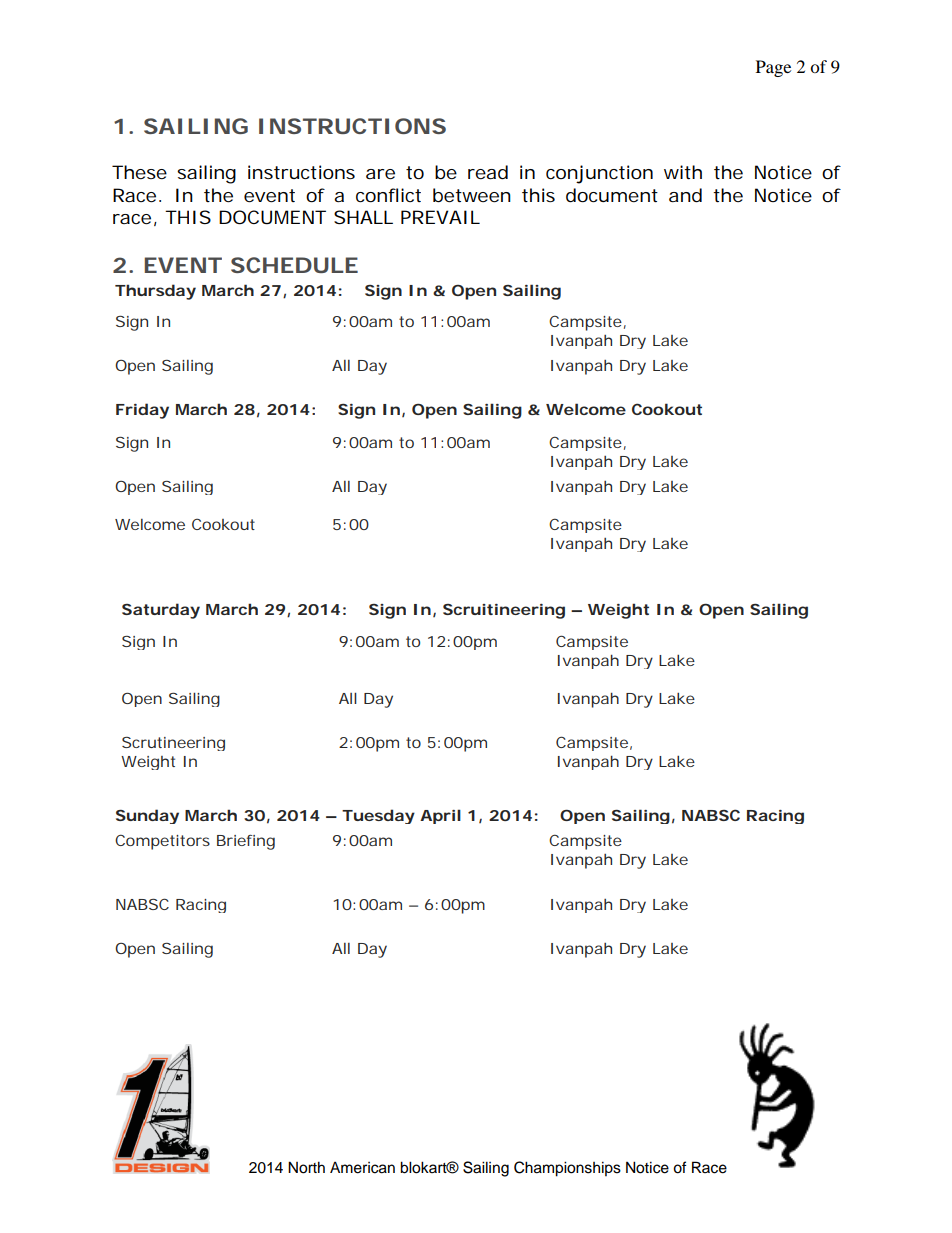 The height and width of the page is (1233, 952). I want to click on Thursday, so click(155, 292).
